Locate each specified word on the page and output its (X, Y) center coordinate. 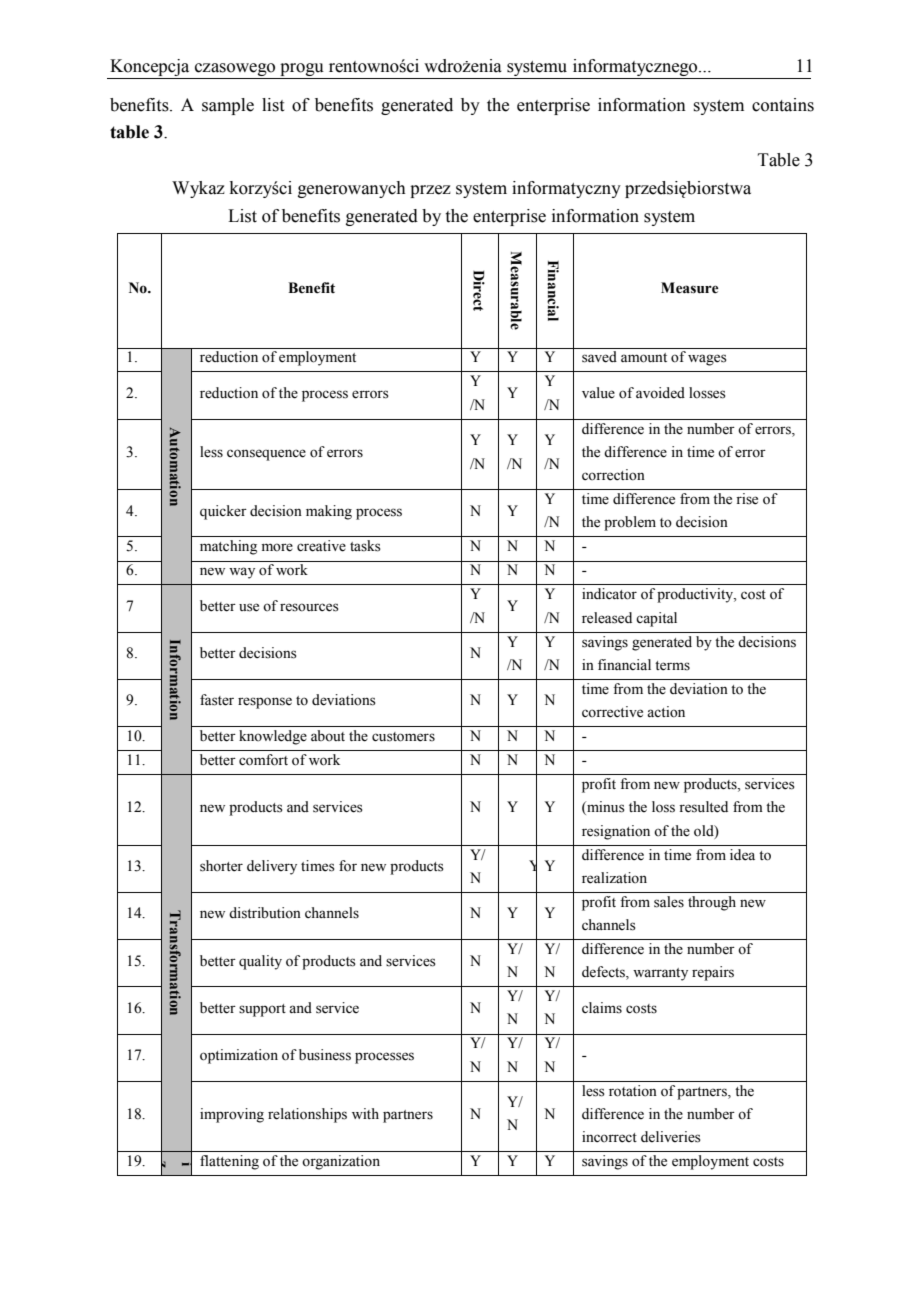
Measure (690, 288)
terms (672, 666)
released (607, 618)
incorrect (609, 1137)
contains (783, 105)
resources (309, 607)
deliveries (671, 1137)
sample (228, 106)
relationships (307, 1115)
